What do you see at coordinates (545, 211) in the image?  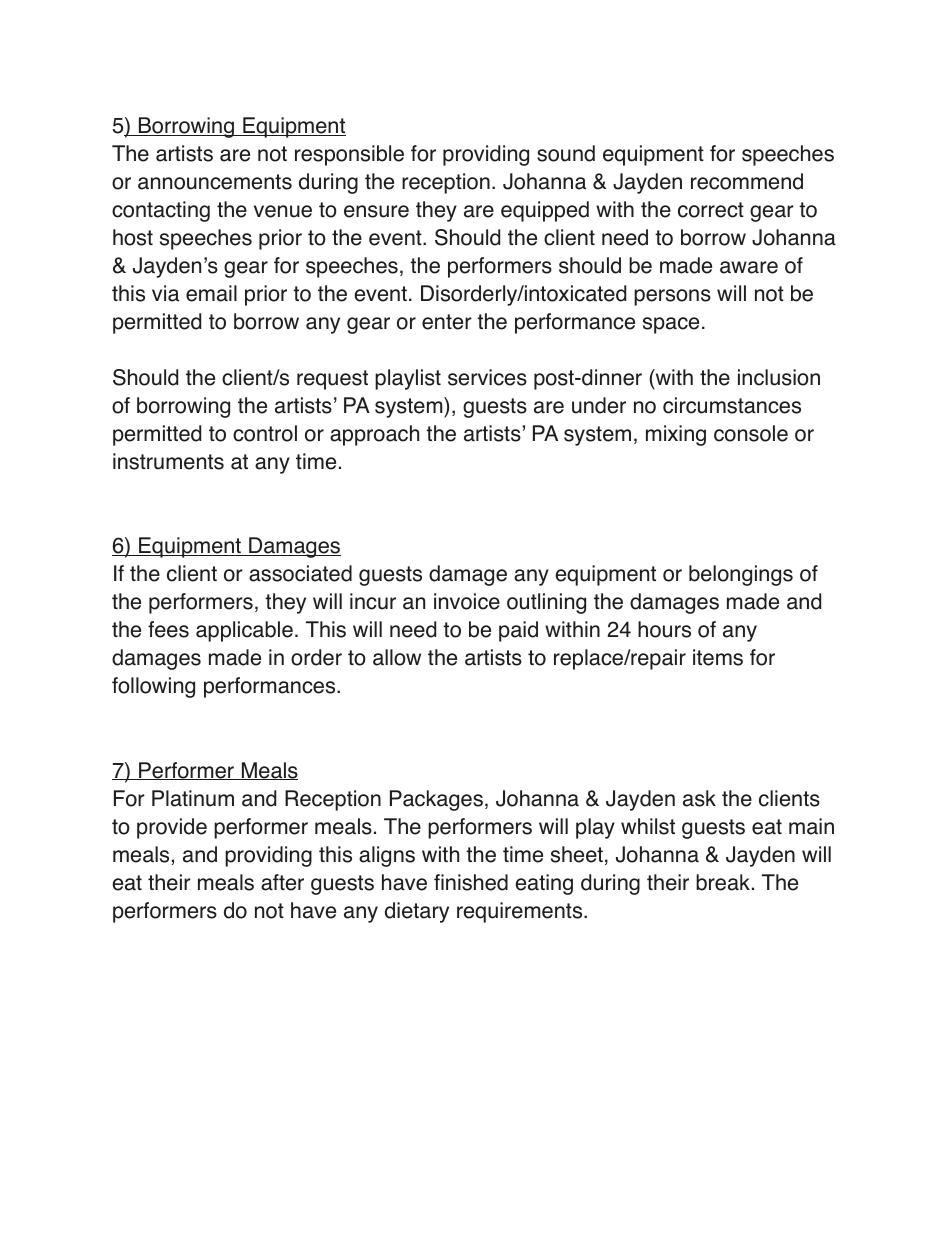 I see `equipped` at bounding box center [545, 211].
